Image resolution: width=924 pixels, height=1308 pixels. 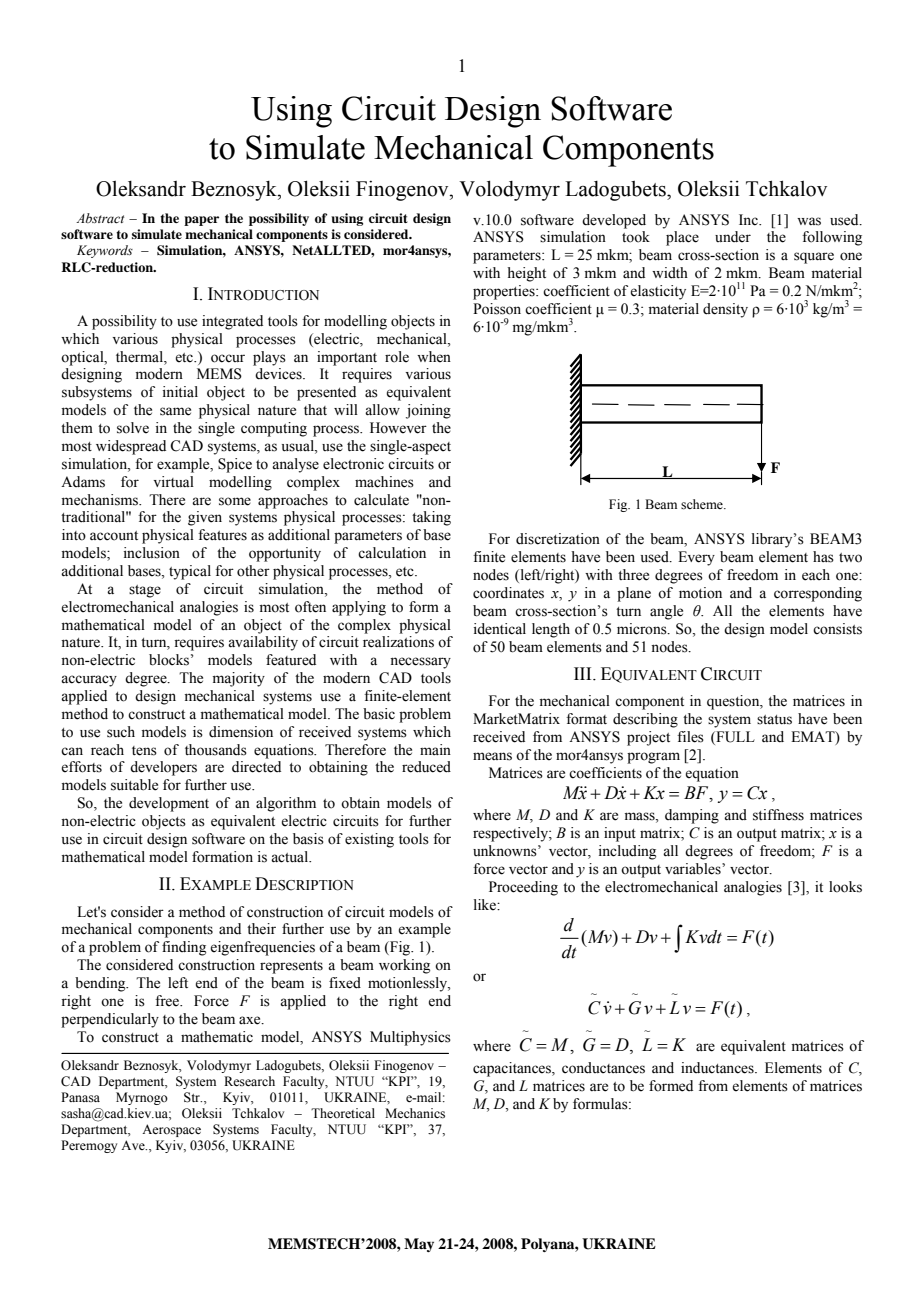 I want to click on height, so click(x=526, y=274).
